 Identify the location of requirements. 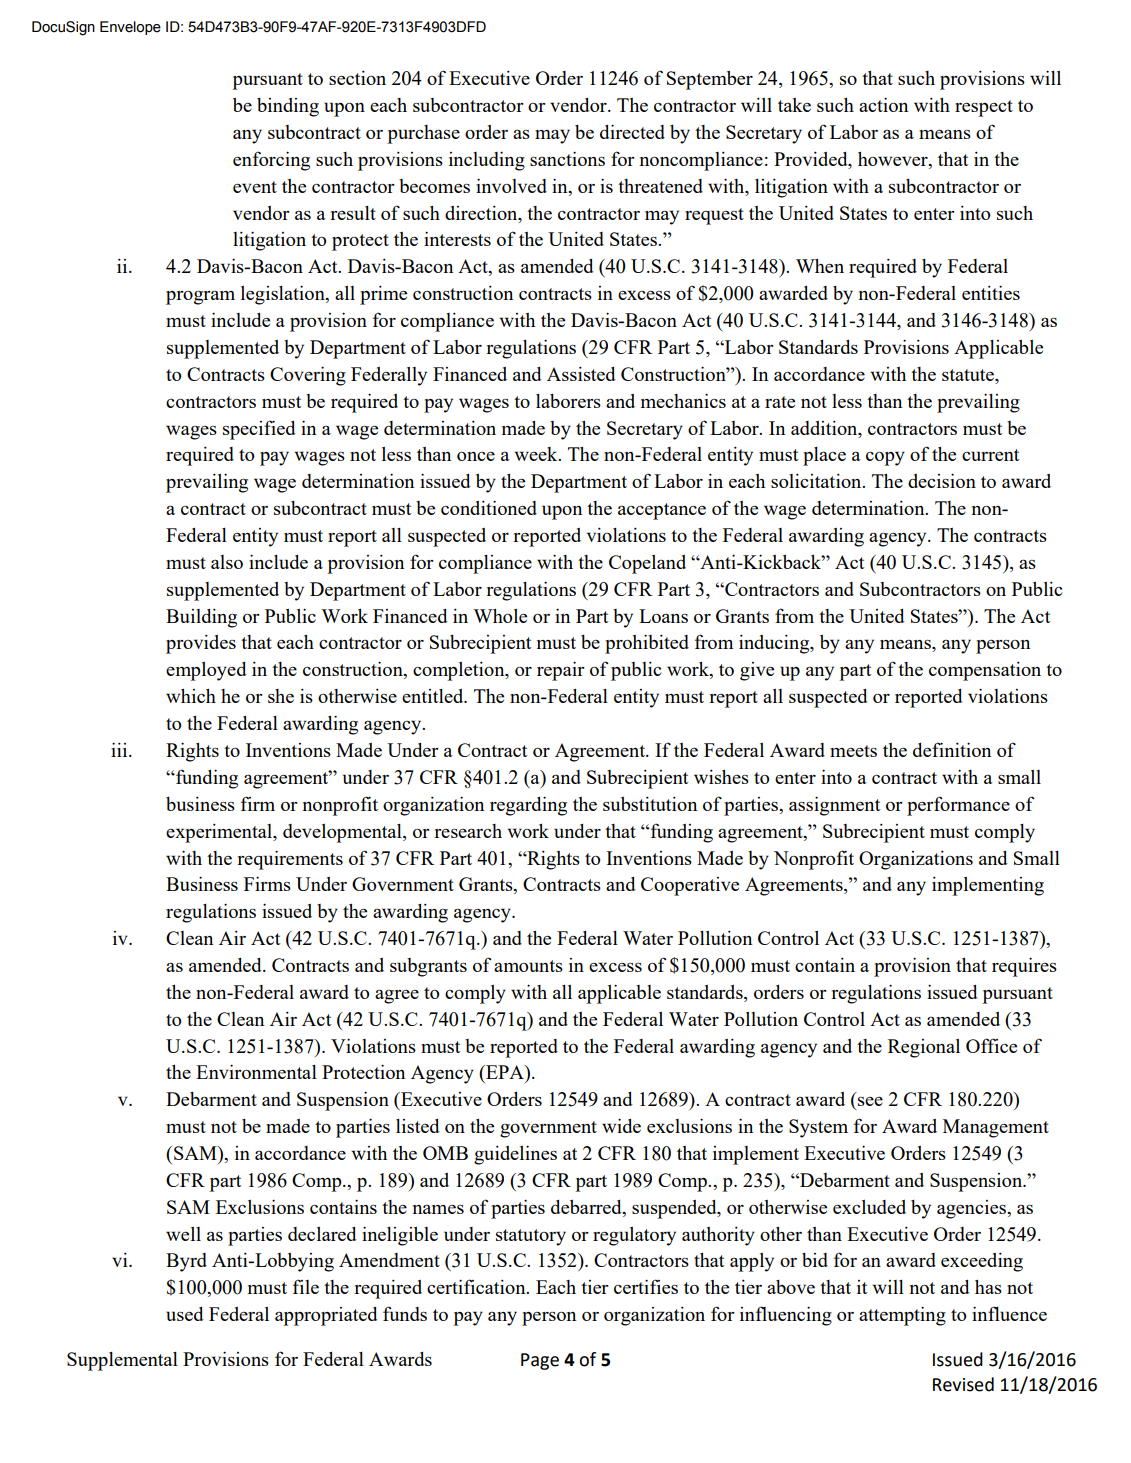
(290, 860).
